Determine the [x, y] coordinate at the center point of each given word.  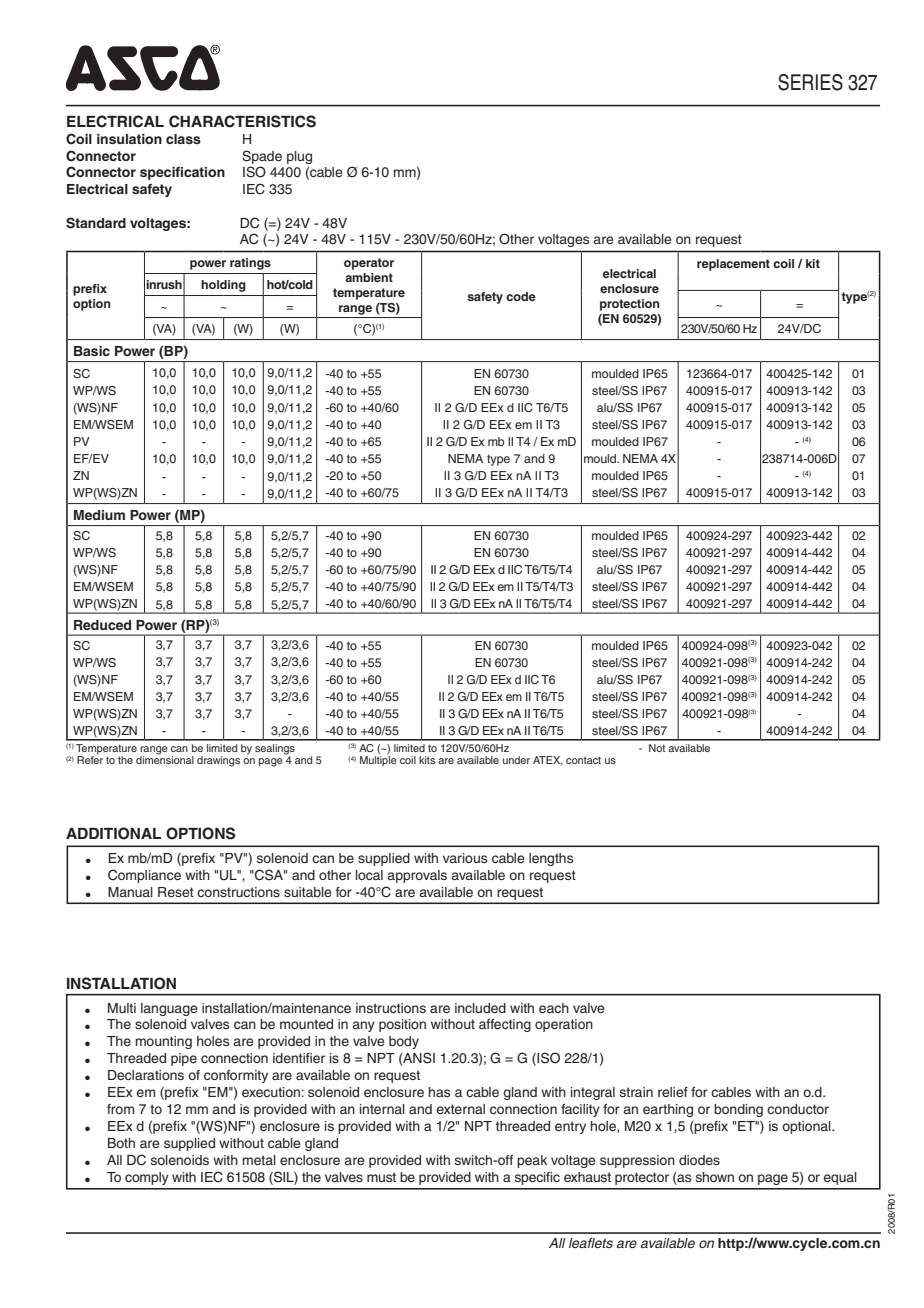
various [465, 858]
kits [427, 760]
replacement [733, 265]
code [521, 296]
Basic [92, 351]
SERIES [810, 82]
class [183, 139]
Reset [176, 892]
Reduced [102, 625]
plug [299, 157]
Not [657, 748]
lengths [551, 859]
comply [147, 1178]
